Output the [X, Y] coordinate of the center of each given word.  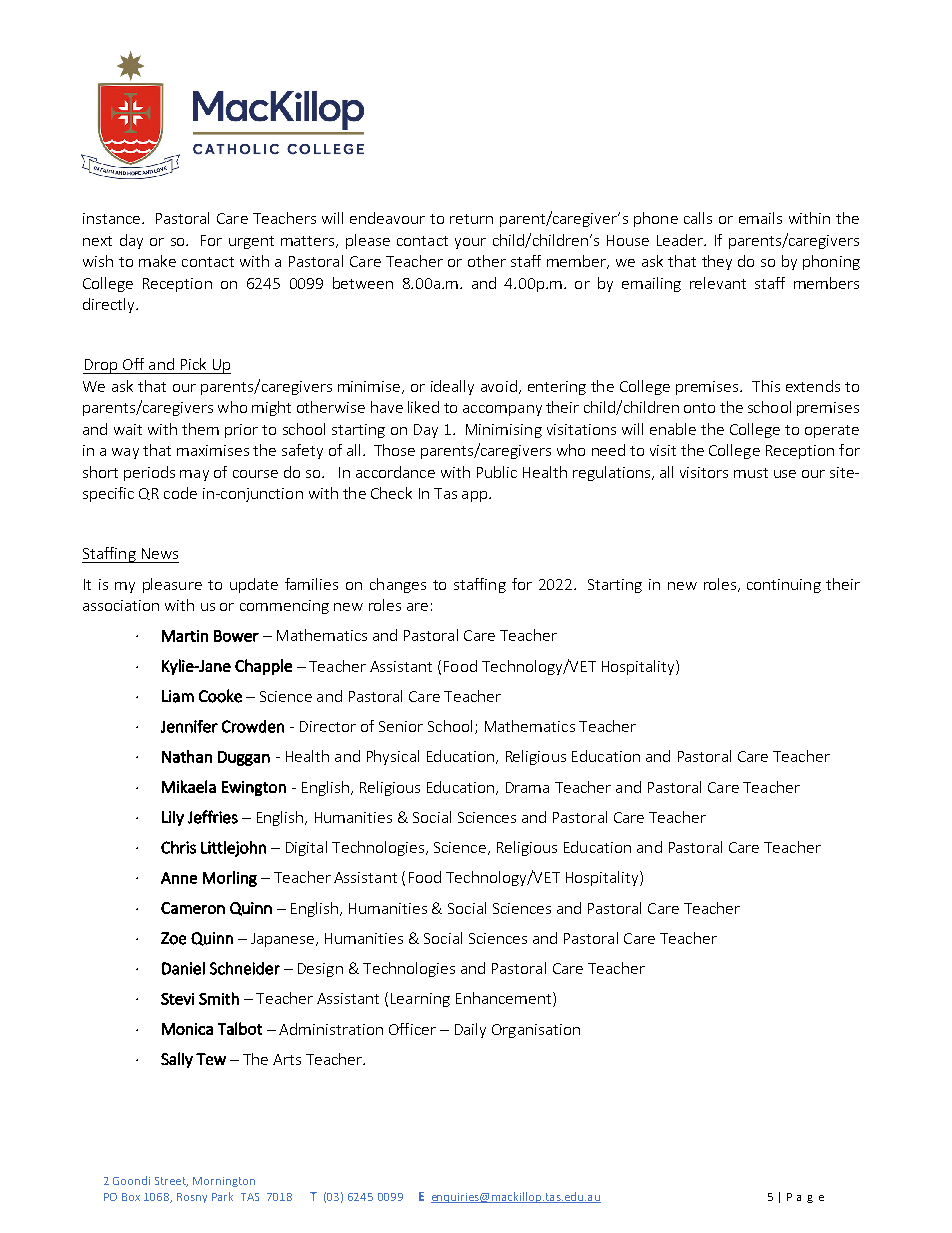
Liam [178, 696]
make [157, 261]
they [717, 262]
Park [222, 1196]
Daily [470, 1030]
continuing [784, 586]
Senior [401, 726]
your [470, 243]
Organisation [536, 1031]
